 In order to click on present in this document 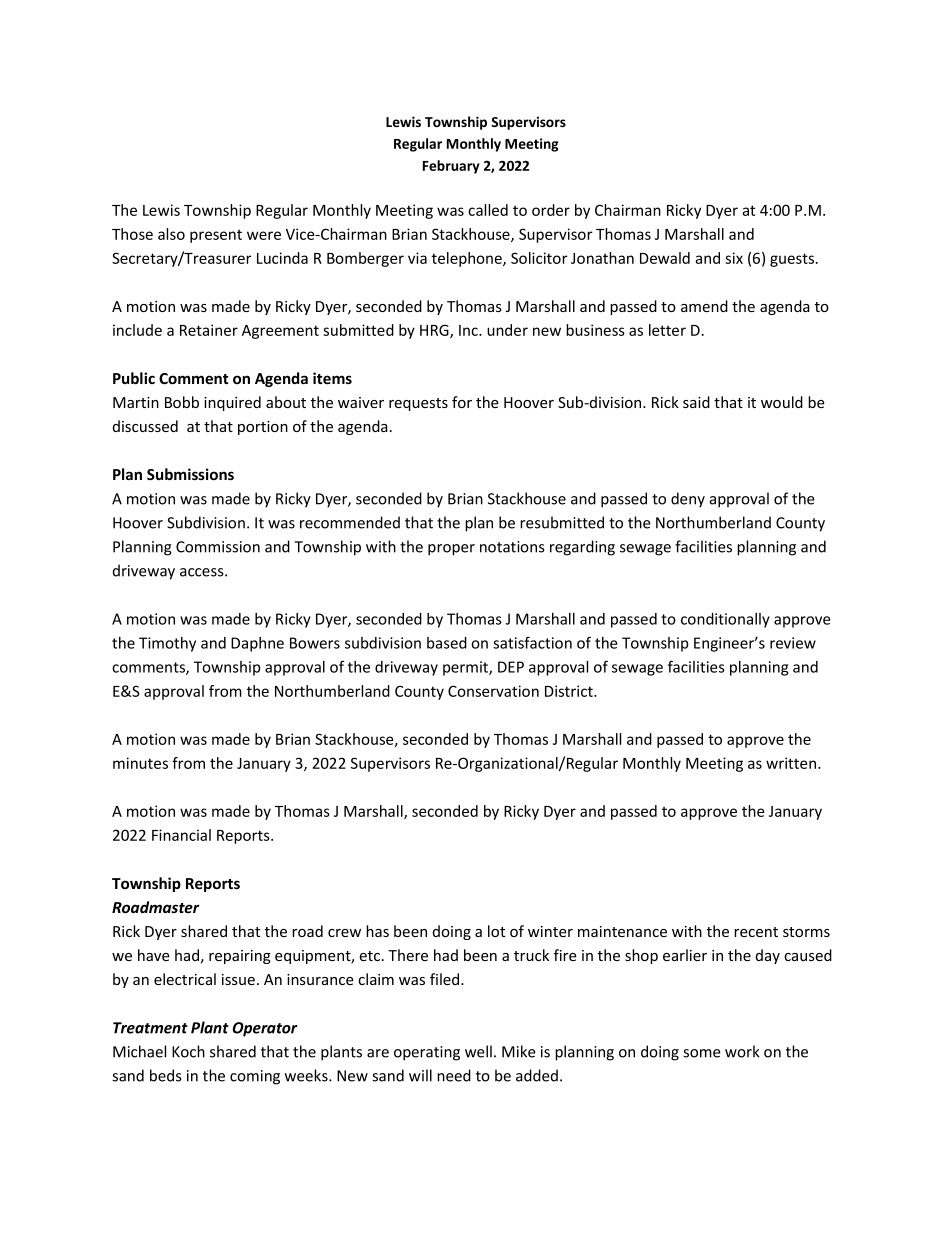, I will do `click(216, 236)`.
